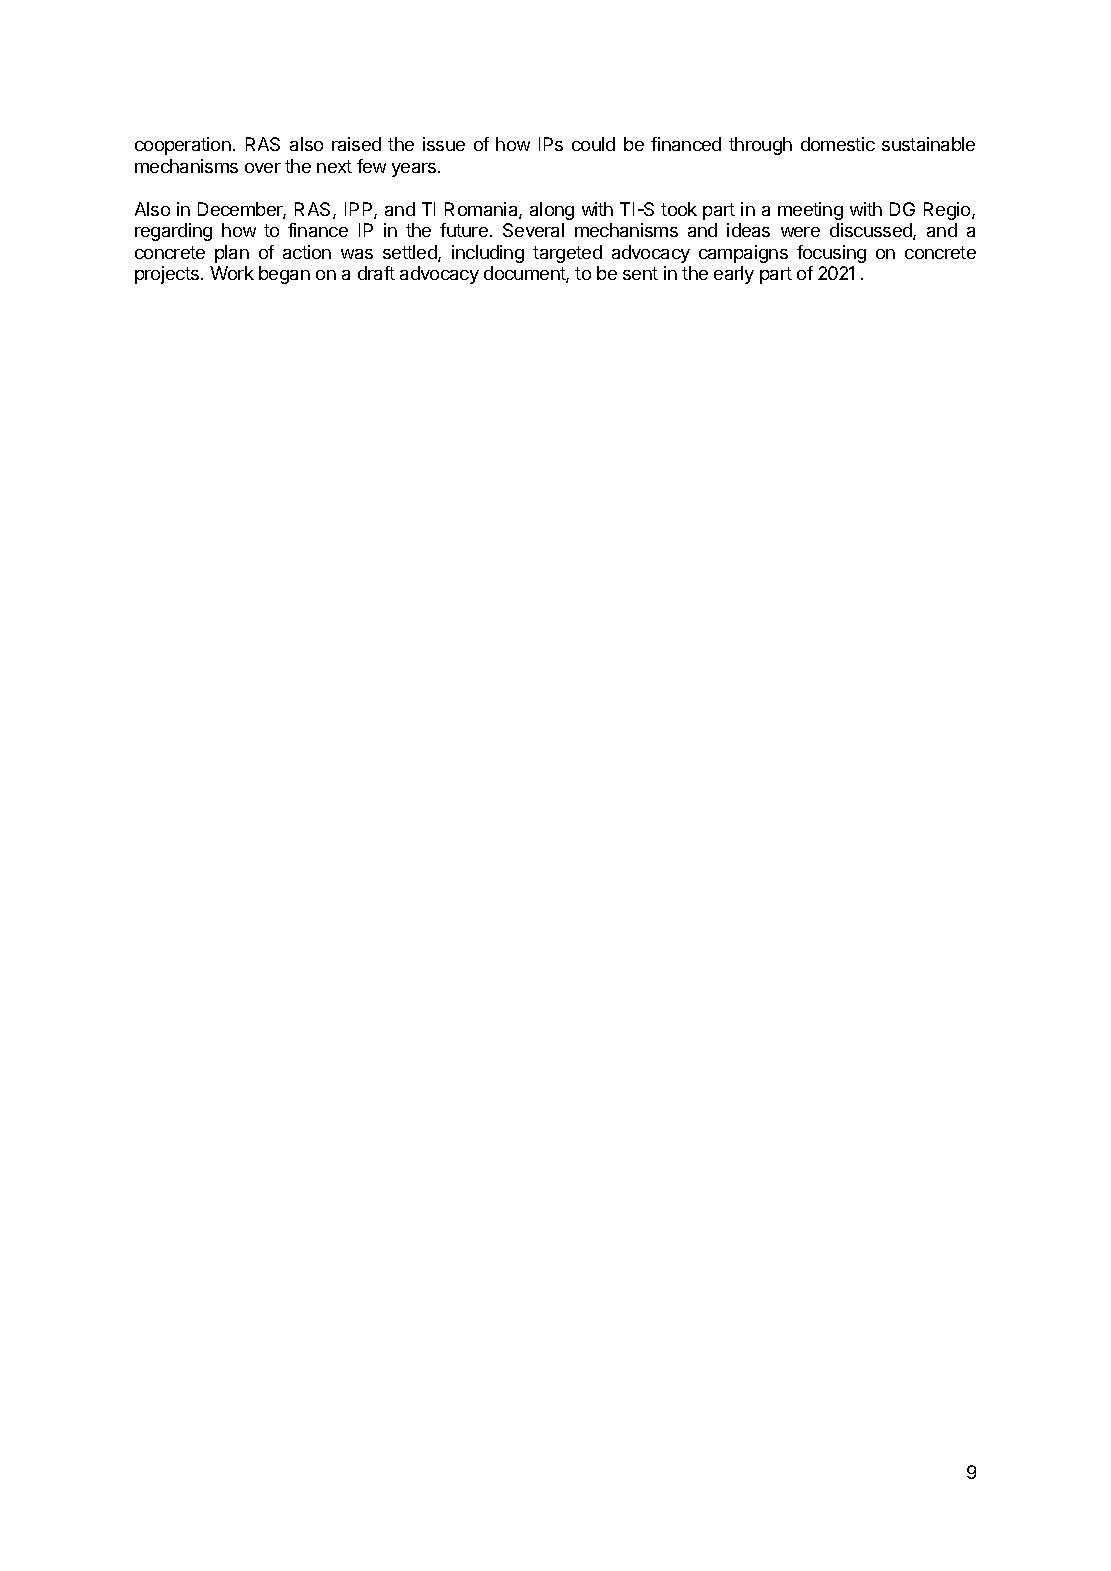 The width and height of the image is (1111, 1571). Describe the element at coordinates (232, 273) in the image. I see `Work` at that location.
